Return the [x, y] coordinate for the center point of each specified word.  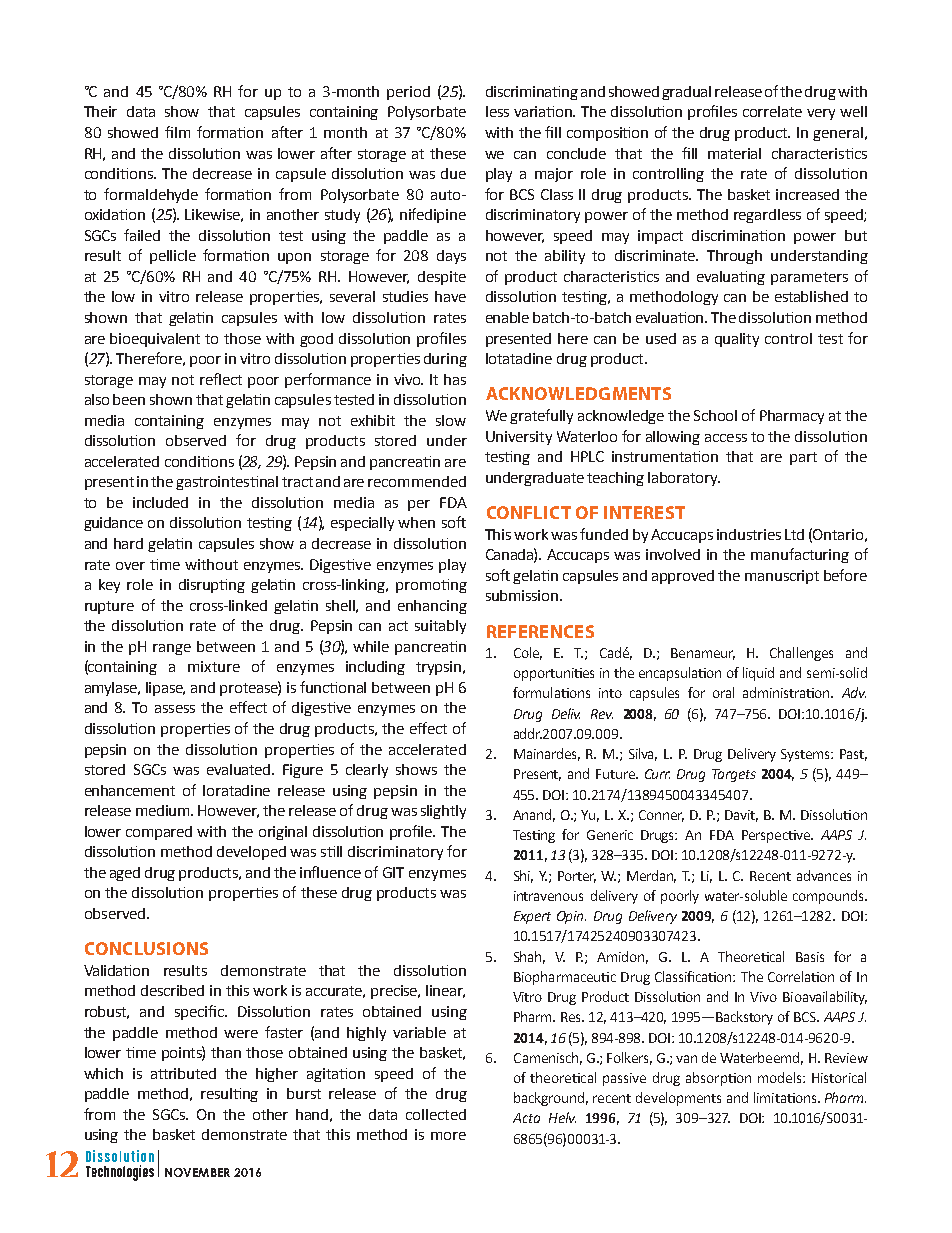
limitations [786, 1097]
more [448, 1136]
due [453, 173]
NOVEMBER [197, 1172]
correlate [772, 111]
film [177, 132]
